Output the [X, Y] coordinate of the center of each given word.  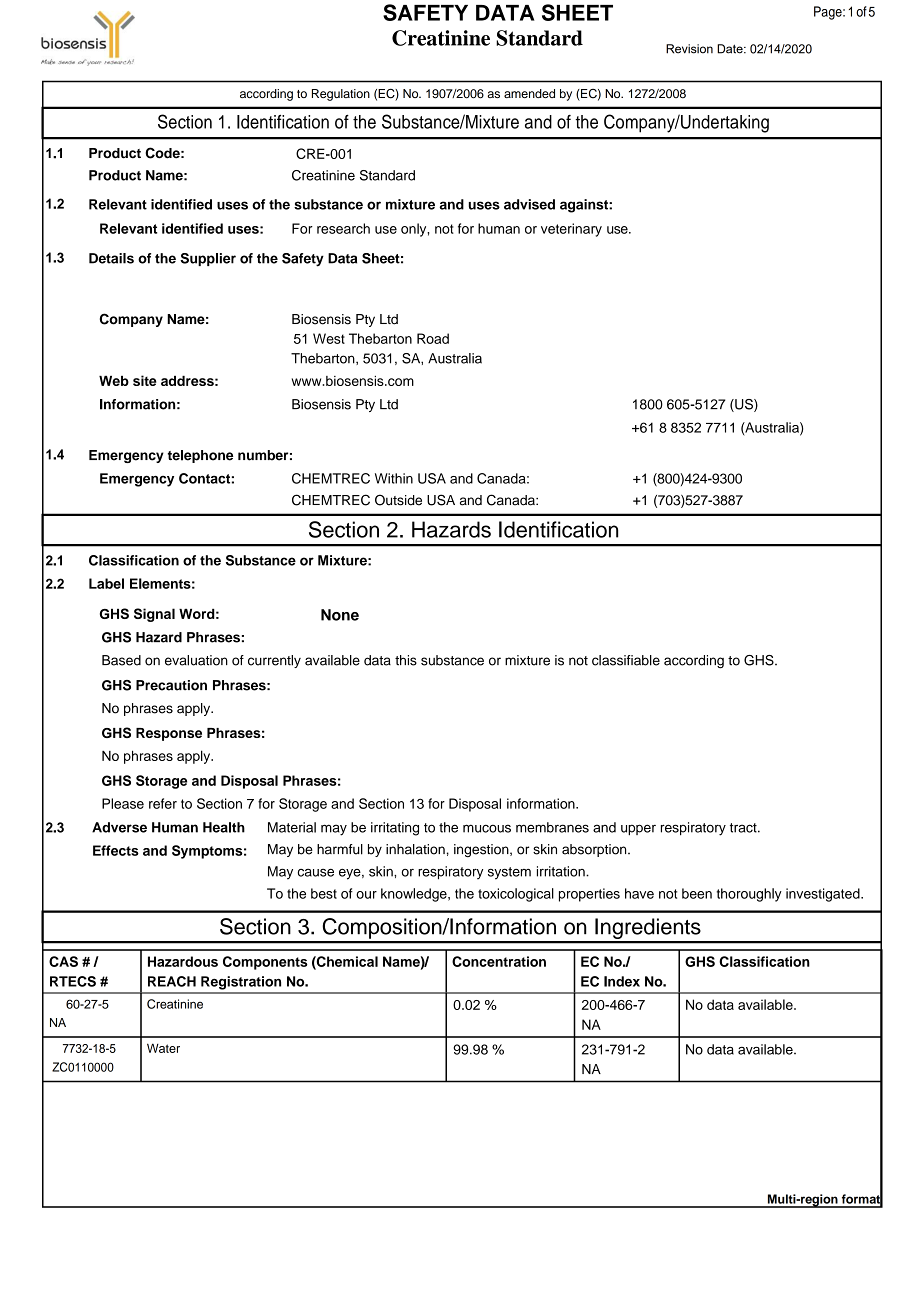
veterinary [571, 230]
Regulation [341, 95]
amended [529, 93]
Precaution [171, 685]
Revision [689, 49]
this [406, 660]
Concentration [499, 961]
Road [433, 338]
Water [163, 1048]
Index [622, 981]
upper [638, 830]
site [144, 380]
